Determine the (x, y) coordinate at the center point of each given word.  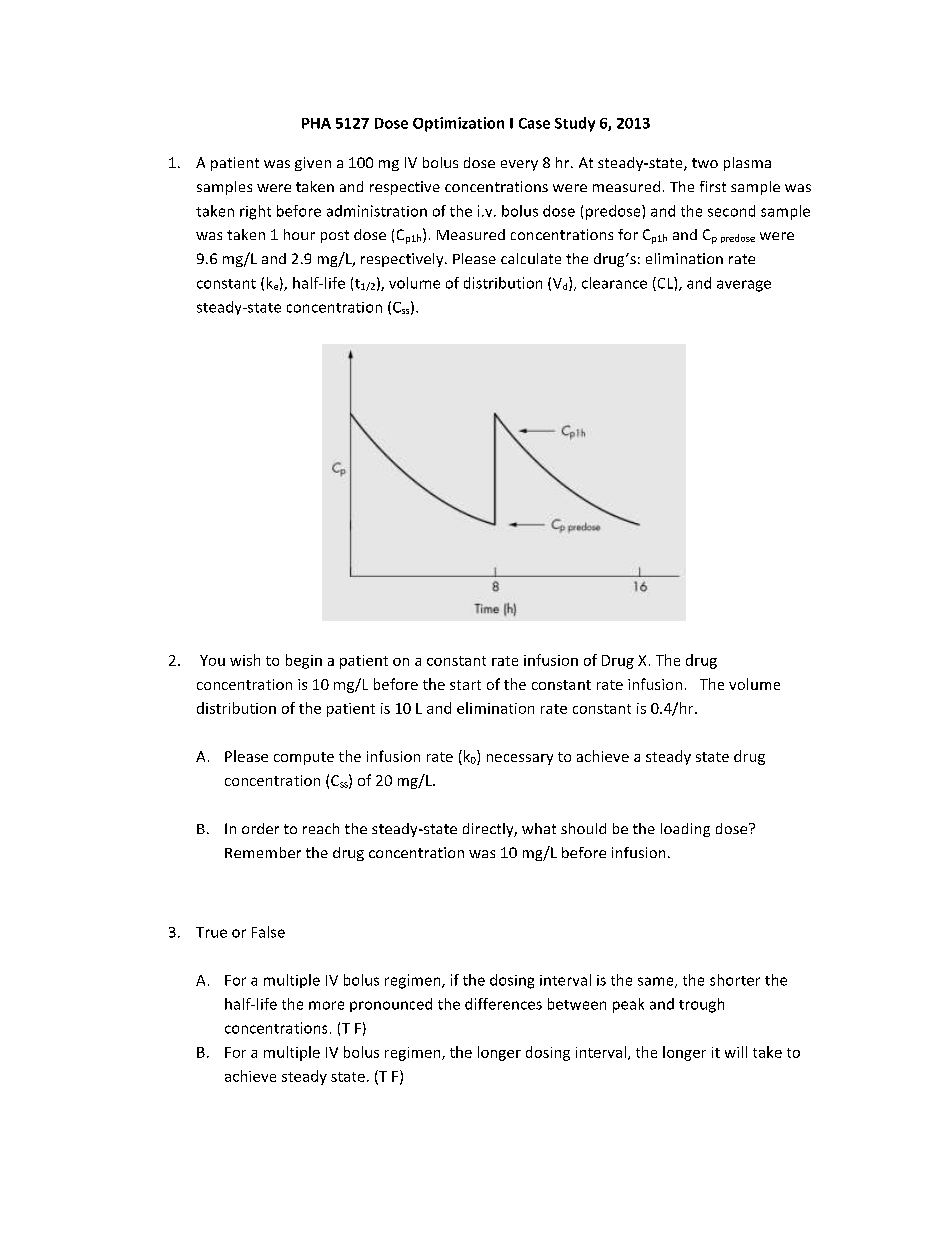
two (705, 163)
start (465, 685)
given (313, 164)
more (326, 1005)
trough (701, 1005)
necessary (520, 759)
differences (503, 1004)
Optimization (458, 124)
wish (245, 660)
